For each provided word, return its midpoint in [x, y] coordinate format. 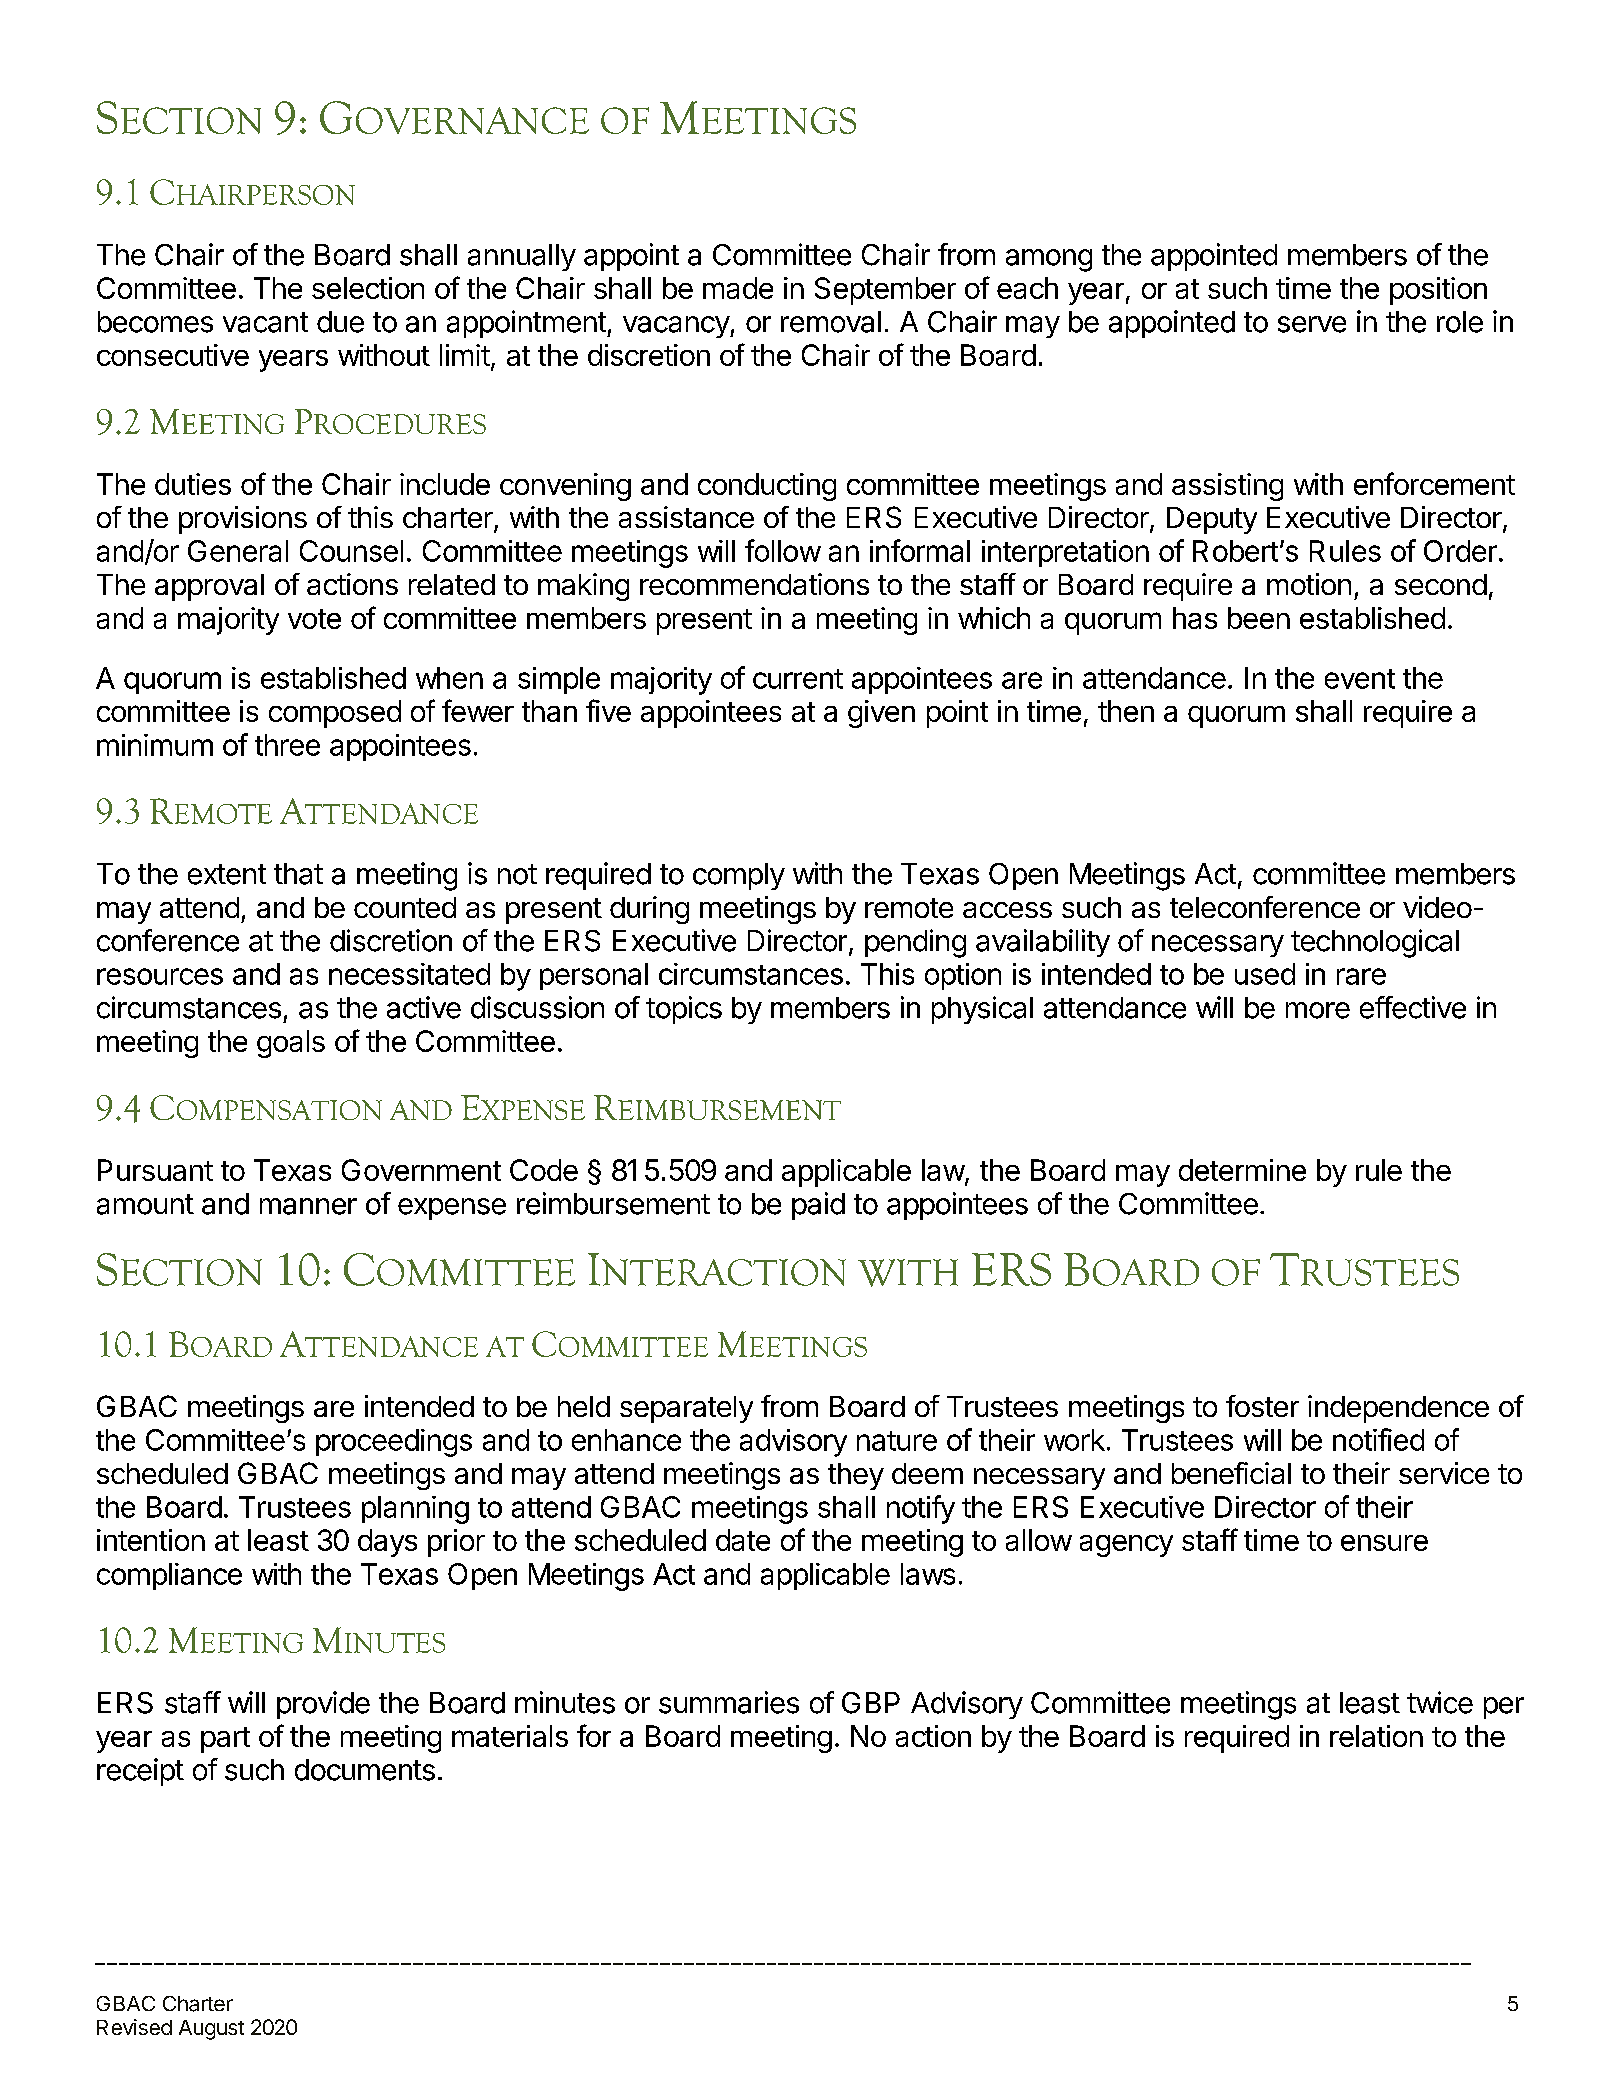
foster [1262, 1406]
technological [1375, 943]
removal [831, 322]
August [211, 2030]
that [298, 874]
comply [739, 876]
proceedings [394, 1443]
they [856, 1476]
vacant [265, 322]
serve [1312, 324]
